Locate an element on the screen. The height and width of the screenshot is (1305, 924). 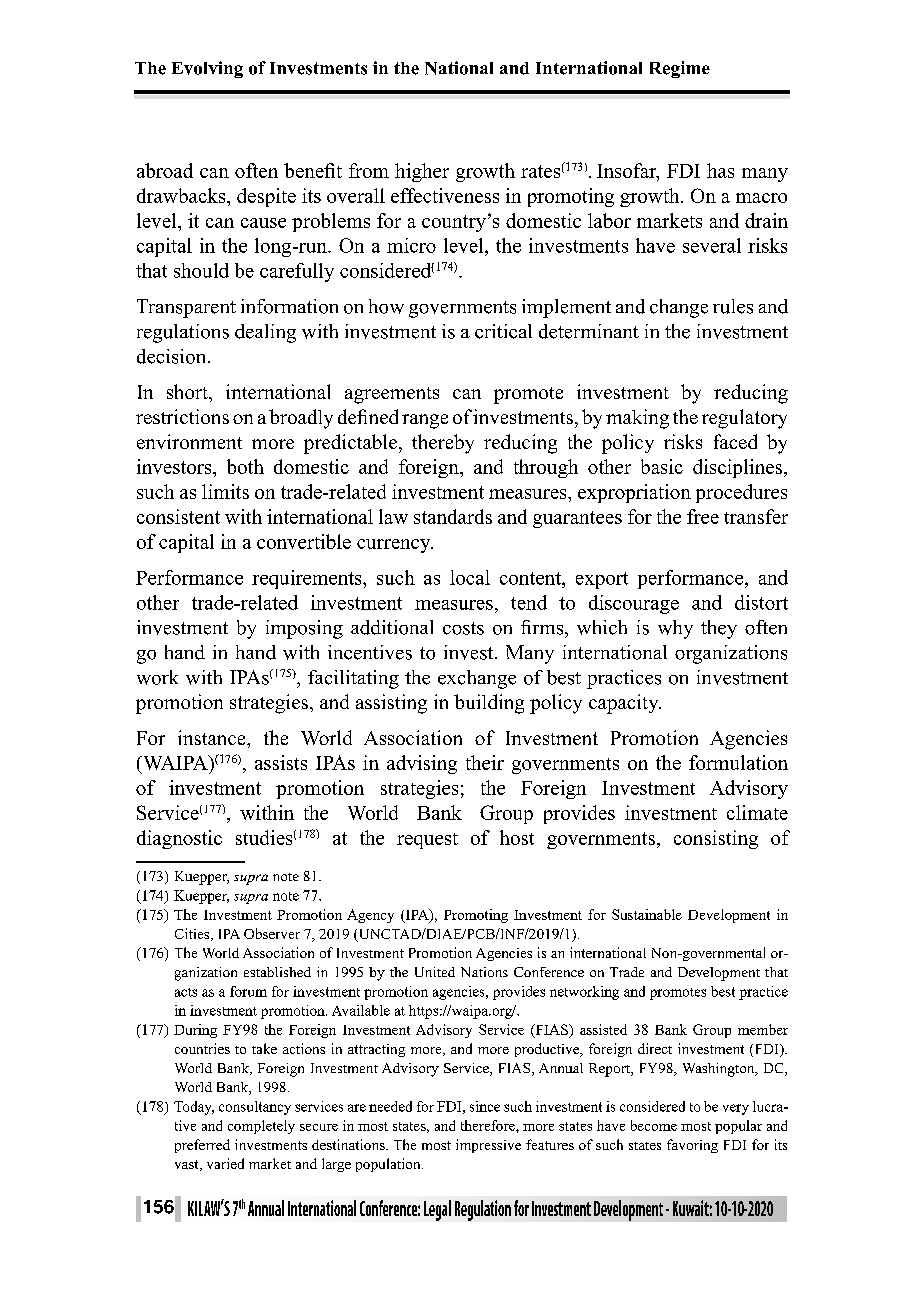
costs is located at coordinates (463, 628).
